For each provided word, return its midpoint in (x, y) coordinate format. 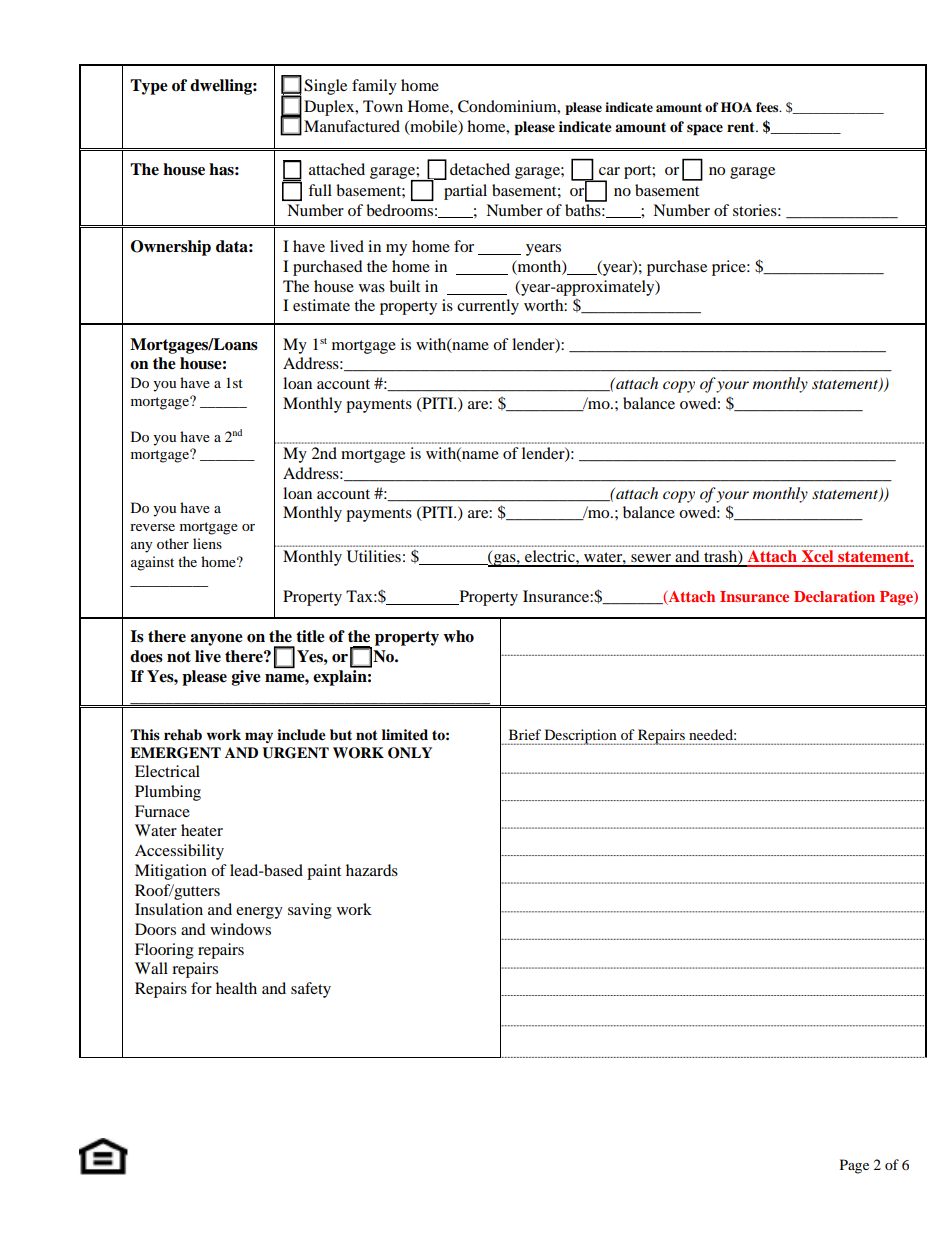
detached (480, 169)
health (236, 988)
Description (580, 737)
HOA (736, 107)
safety (311, 990)
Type (149, 87)
